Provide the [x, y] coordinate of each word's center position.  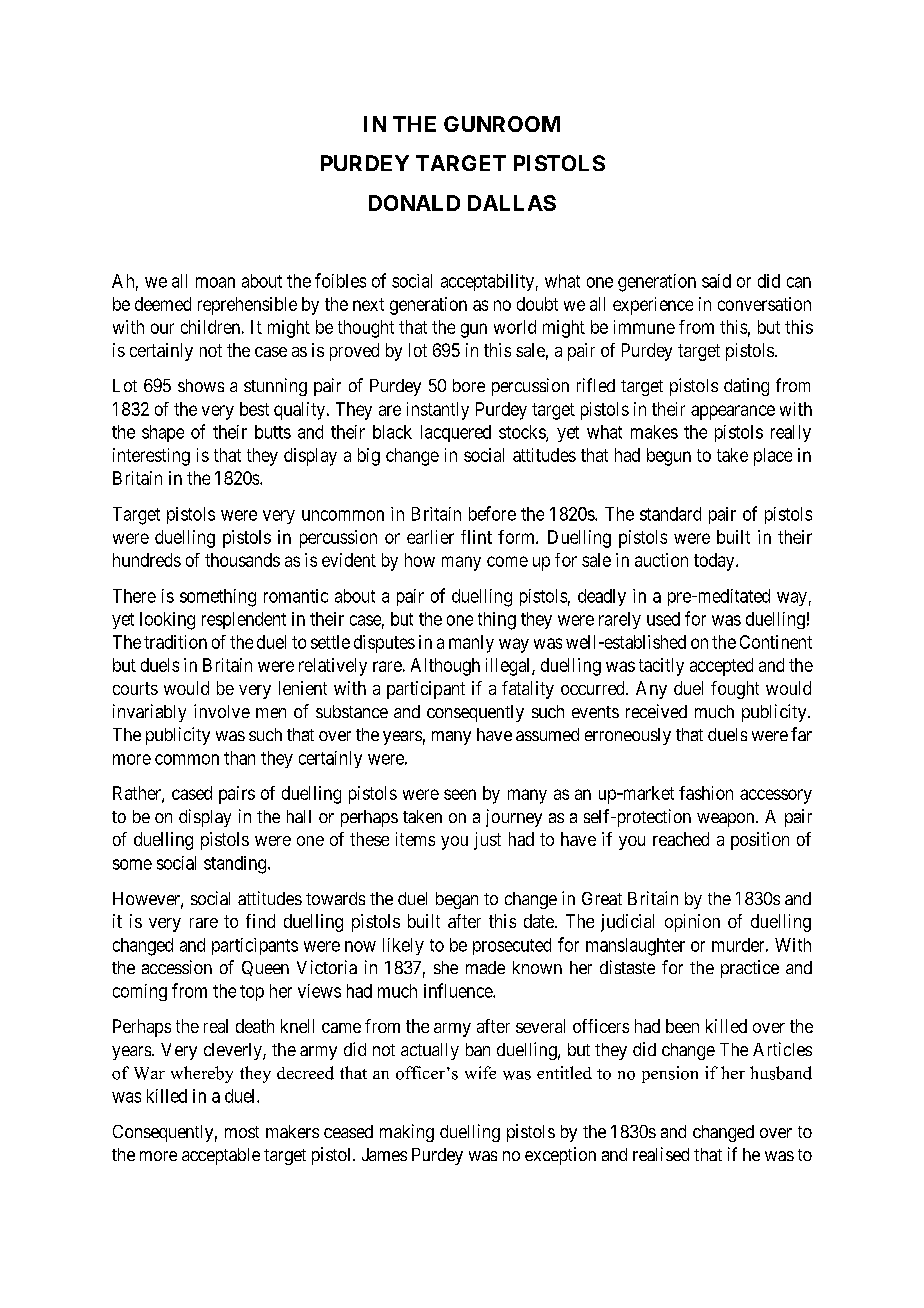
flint [476, 537]
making [407, 1133]
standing [236, 865]
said [716, 281]
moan [215, 282]
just [487, 841]
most [242, 1132]
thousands [242, 560]
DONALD [414, 203]
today [715, 562]
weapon [727, 820]
